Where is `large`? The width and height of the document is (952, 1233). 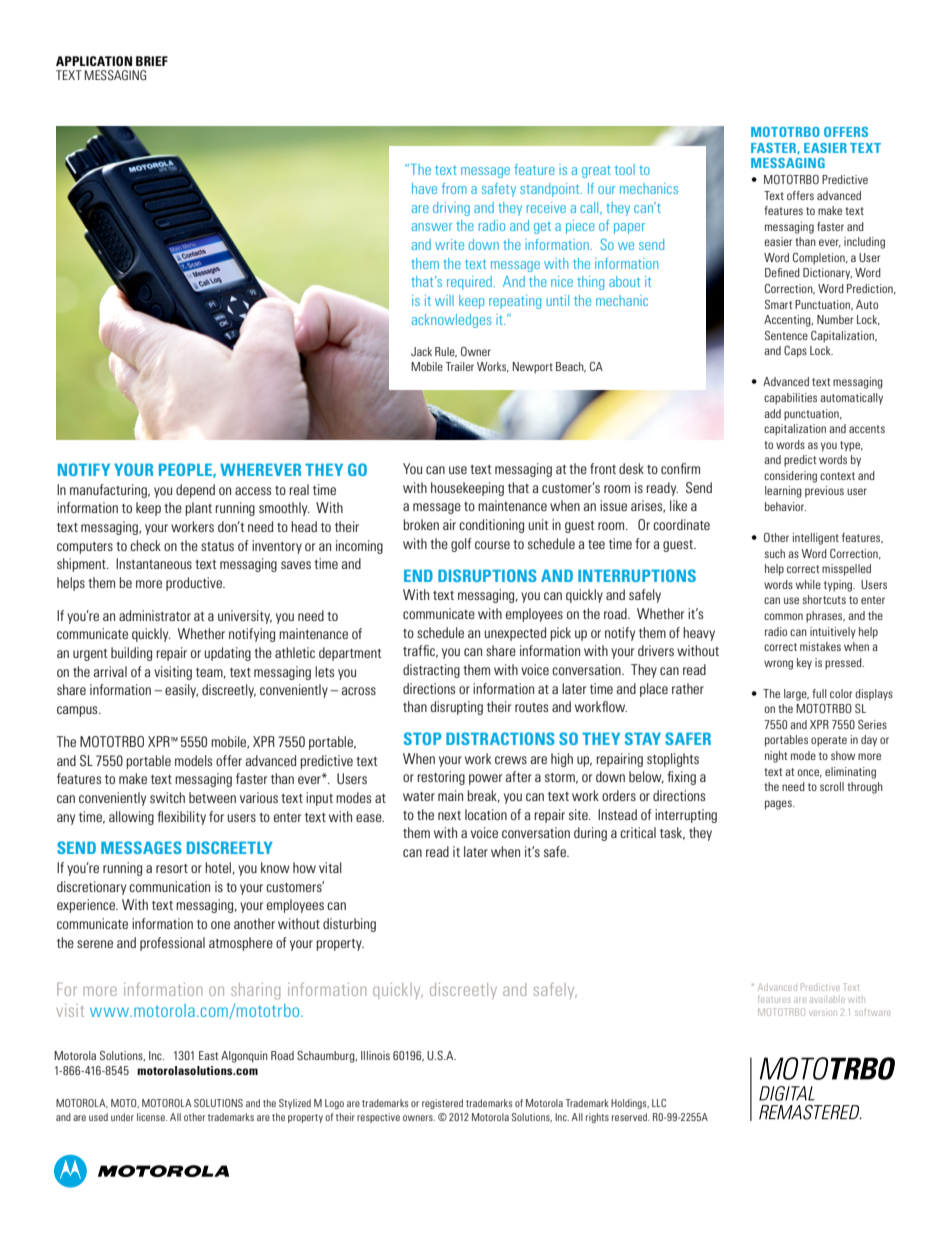
large is located at coordinates (796, 695).
